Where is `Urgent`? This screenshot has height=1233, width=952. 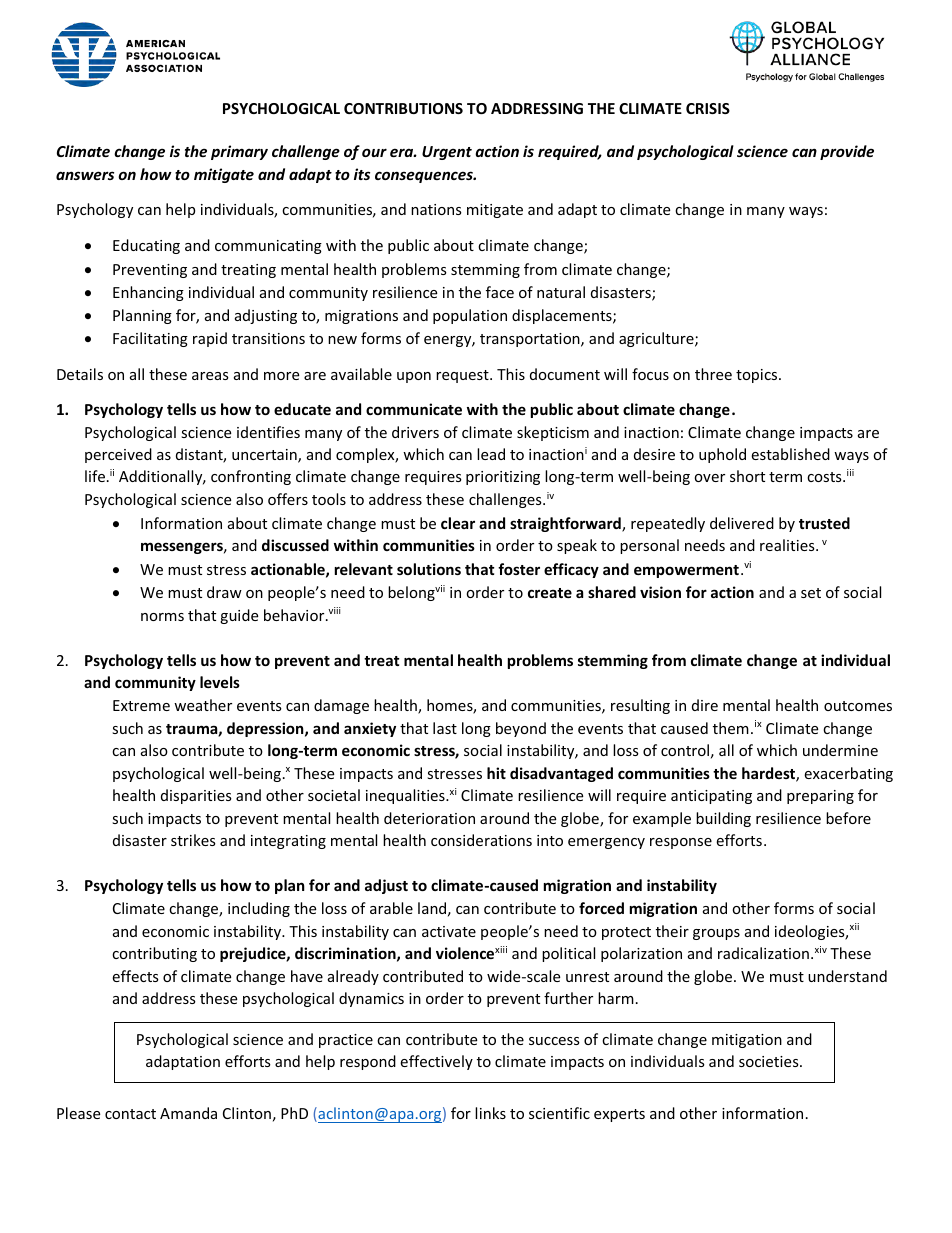
Urgent is located at coordinates (447, 153).
